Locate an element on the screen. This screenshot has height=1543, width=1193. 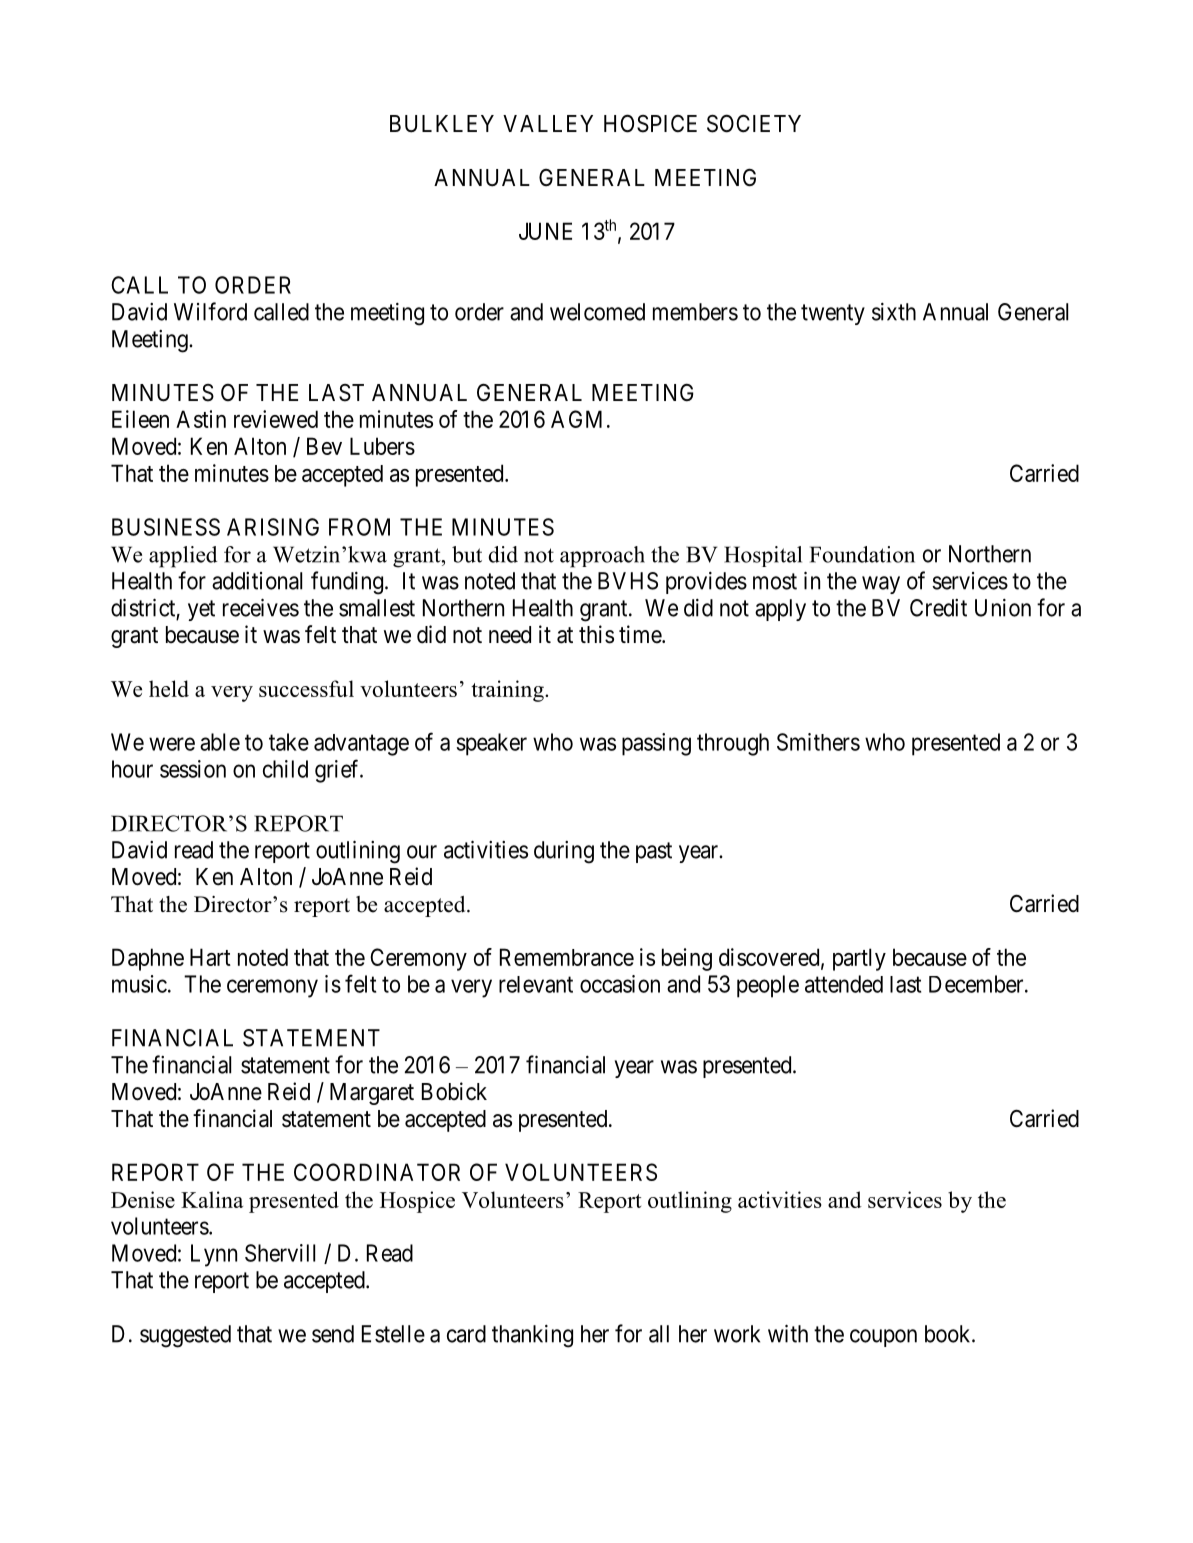
relevant is located at coordinates (536, 984).
